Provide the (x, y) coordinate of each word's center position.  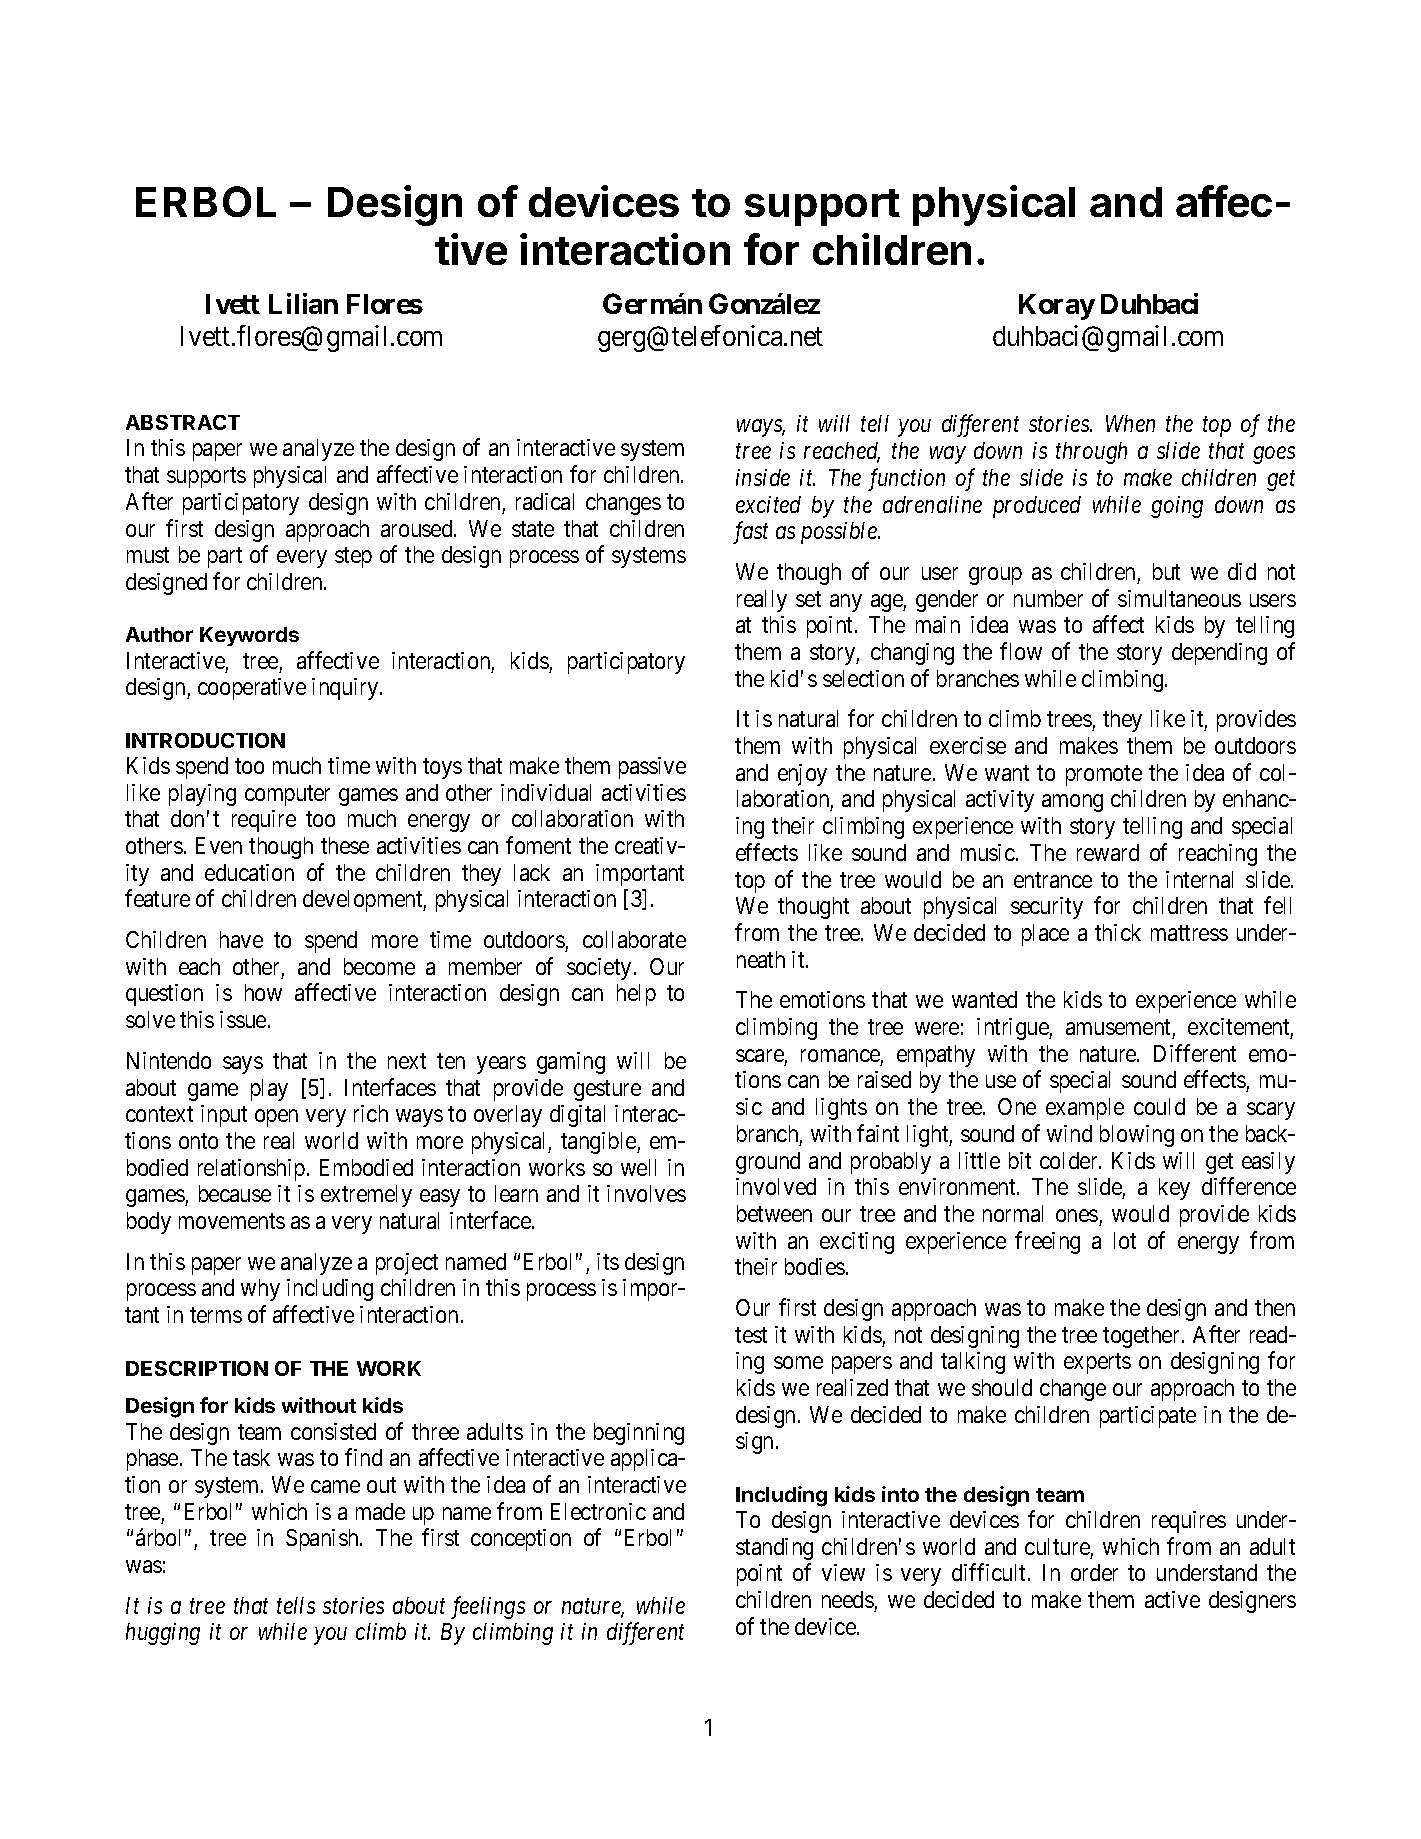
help (636, 995)
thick (1118, 932)
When (1130, 423)
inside (763, 477)
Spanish (323, 1540)
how (263, 992)
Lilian (303, 303)
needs (848, 1599)
